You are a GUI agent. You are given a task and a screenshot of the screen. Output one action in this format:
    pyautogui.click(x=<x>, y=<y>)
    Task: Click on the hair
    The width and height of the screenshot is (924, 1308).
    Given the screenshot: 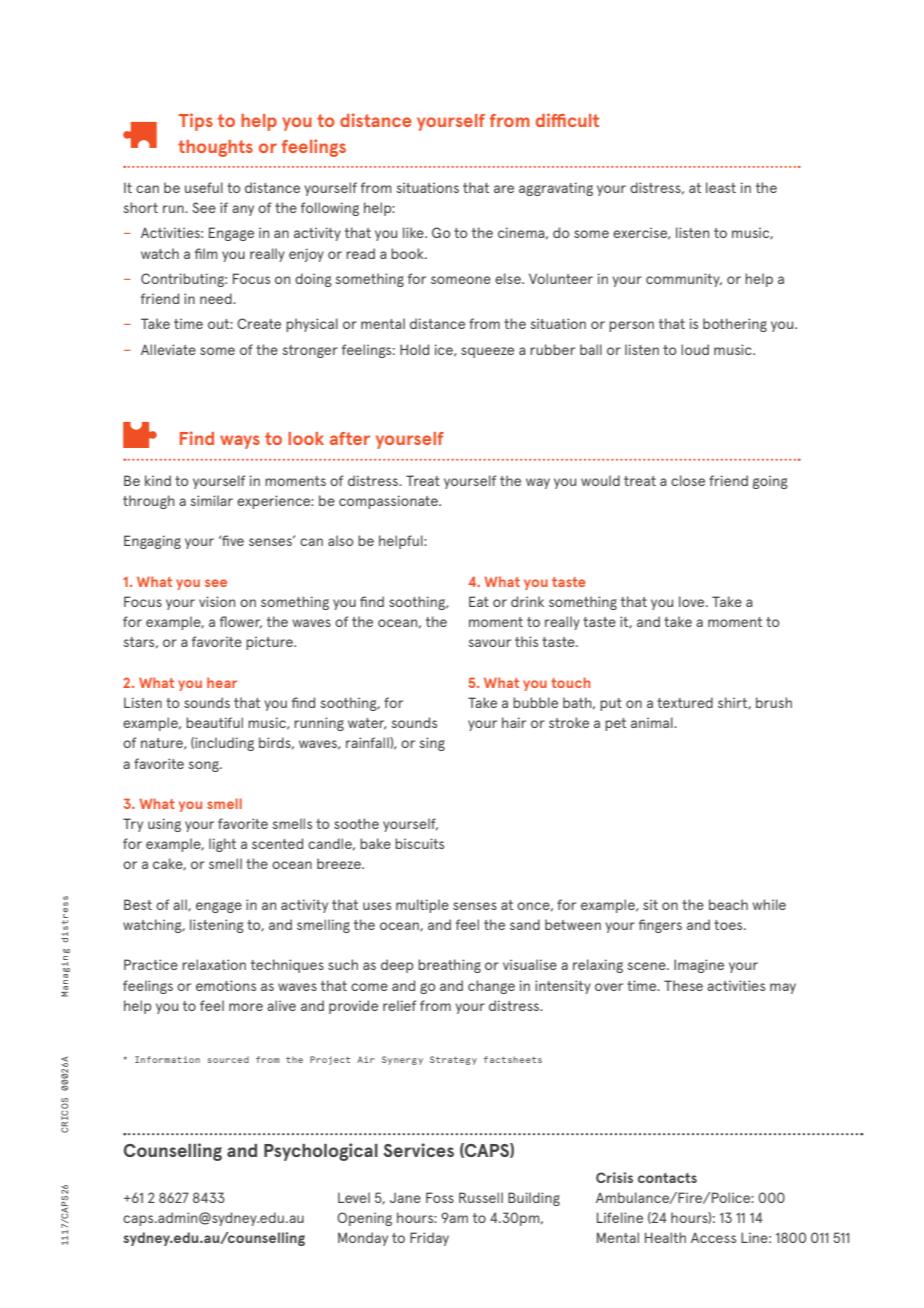 What is the action you would take?
    pyautogui.click(x=514, y=722)
